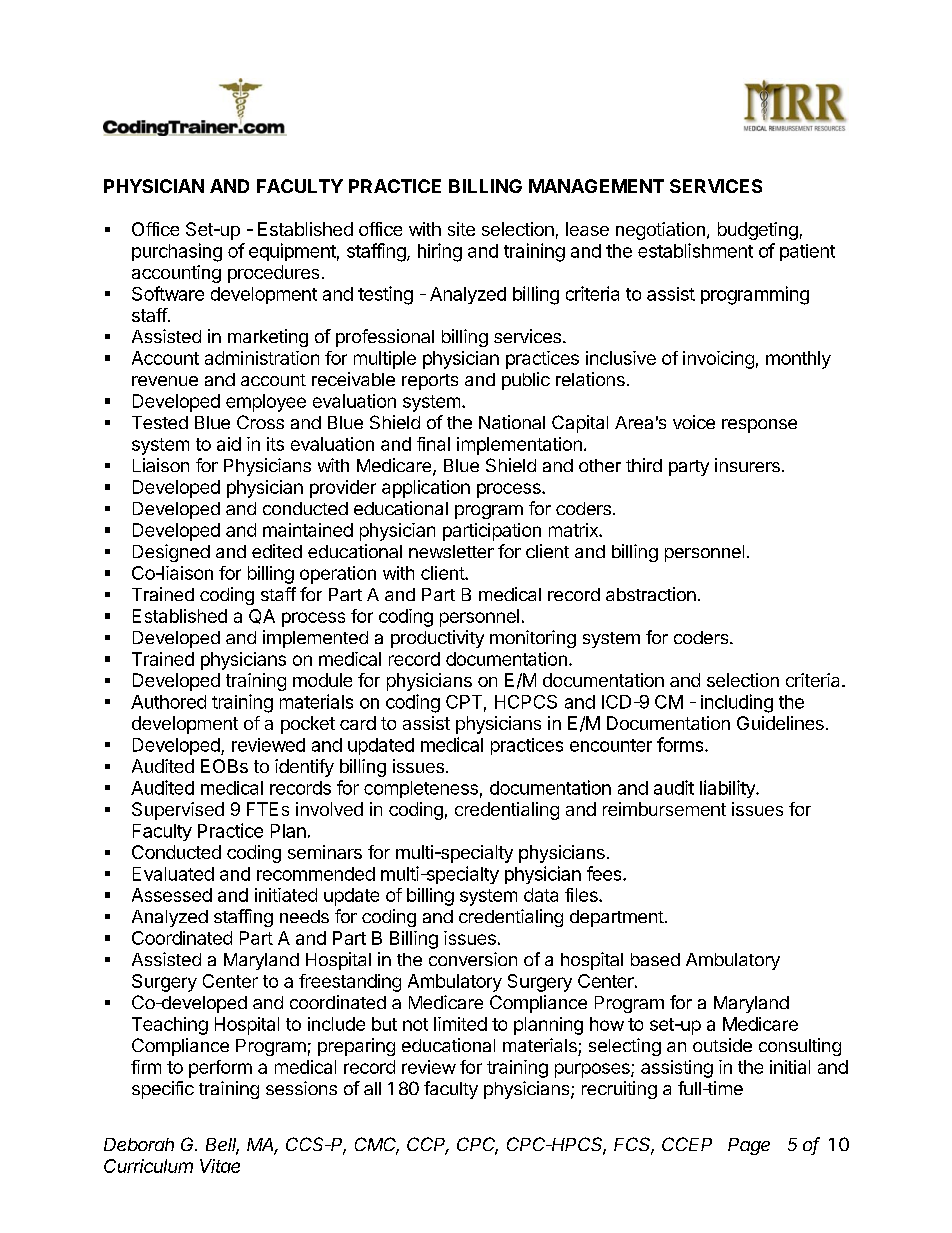 The image size is (952, 1233). What do you see at coordinates (177, 252) in the screenshot?
I see `purchasing` at bounding box center [177, 252].
